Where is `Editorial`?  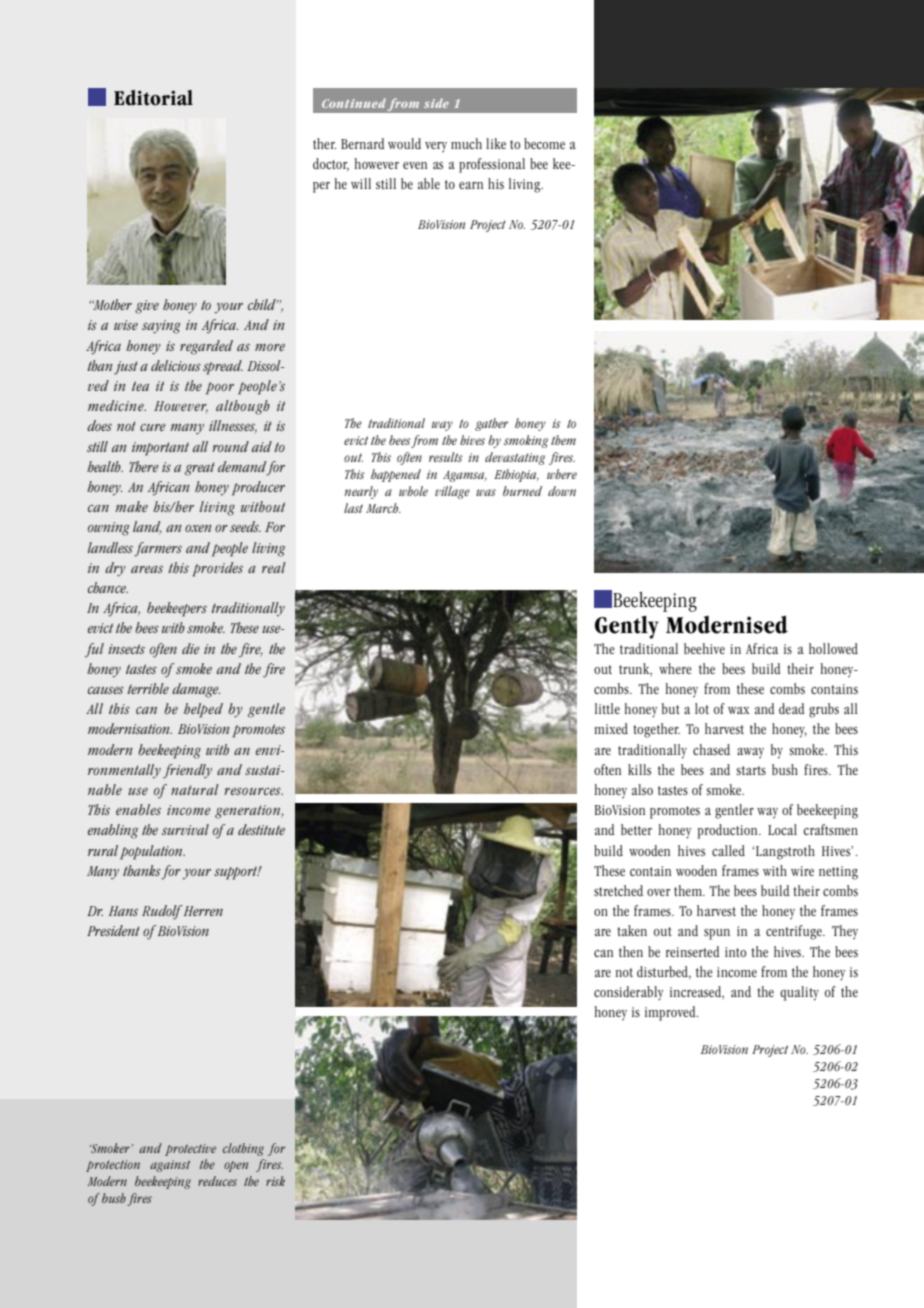 Editorial is located at coordinates (153, 98).
